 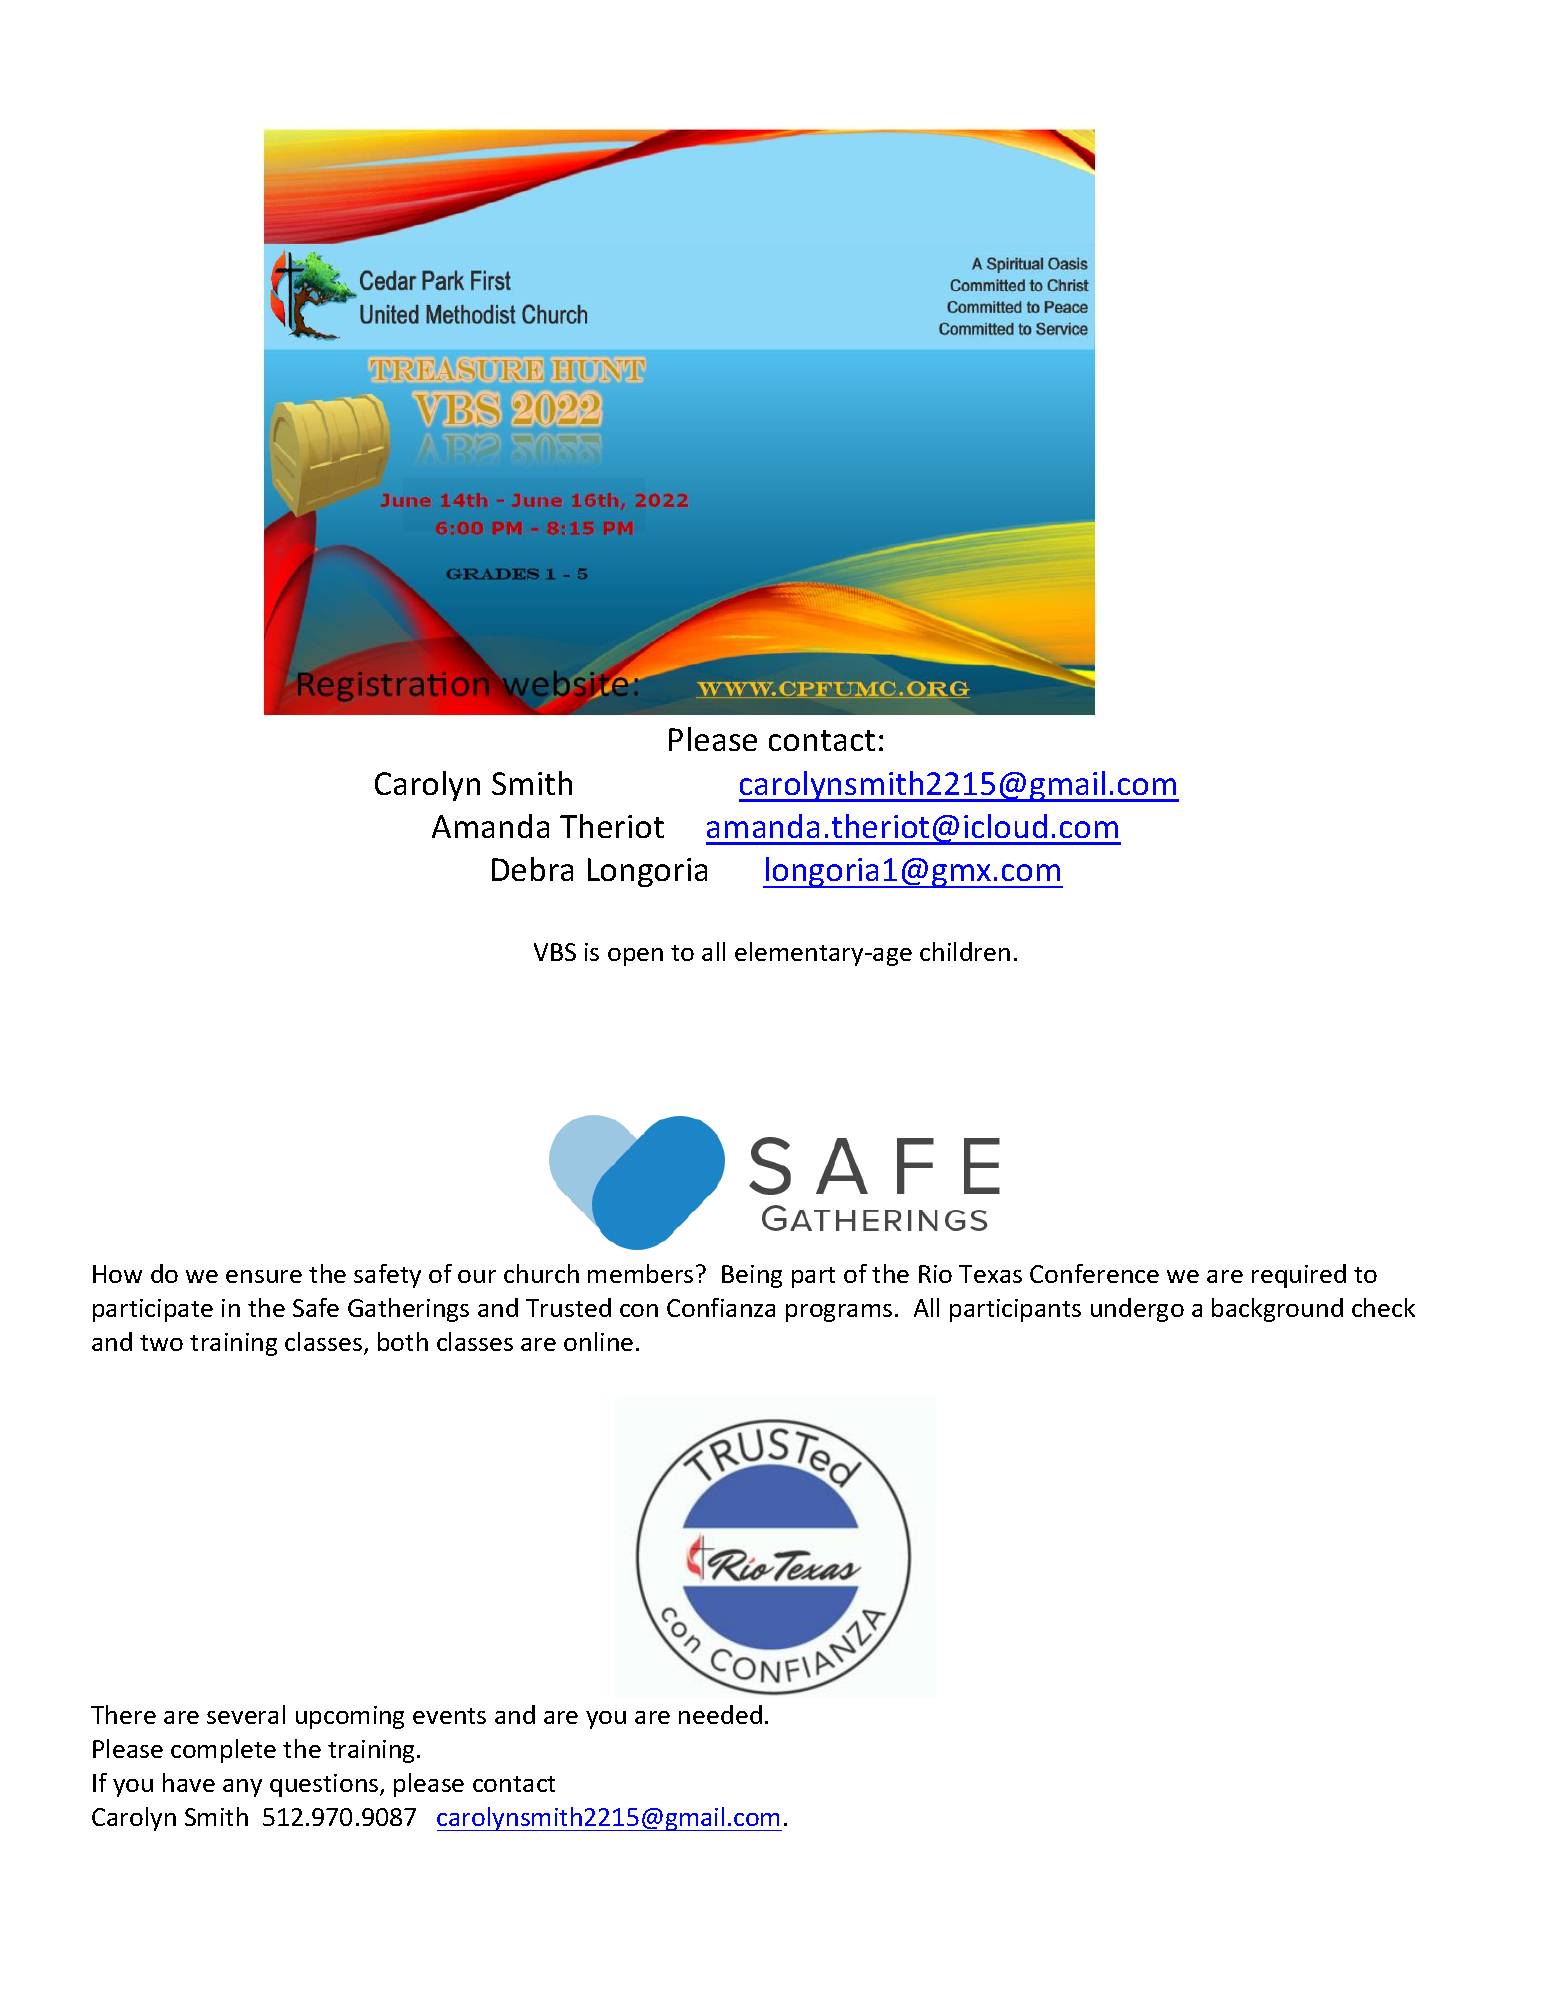 I want to click on complete, so click(x=223, y=1751).
